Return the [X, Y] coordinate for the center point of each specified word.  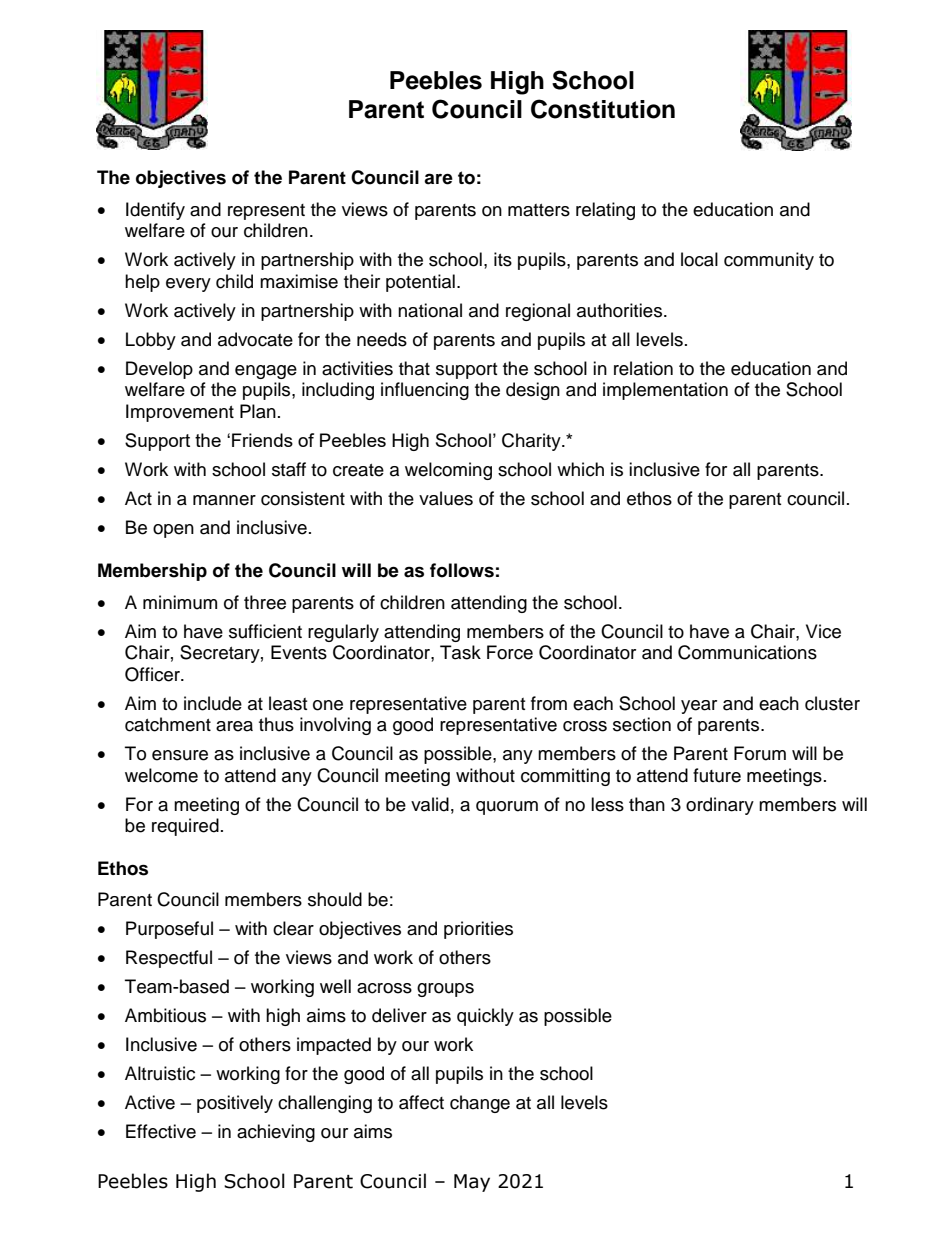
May [472, 1183]
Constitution [603, 109]
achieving [276, 1133]
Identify [155, 211]
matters [539, 210]
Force [510, 652]
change [480, 1104]
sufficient [265, 631]
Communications [747, 652]
